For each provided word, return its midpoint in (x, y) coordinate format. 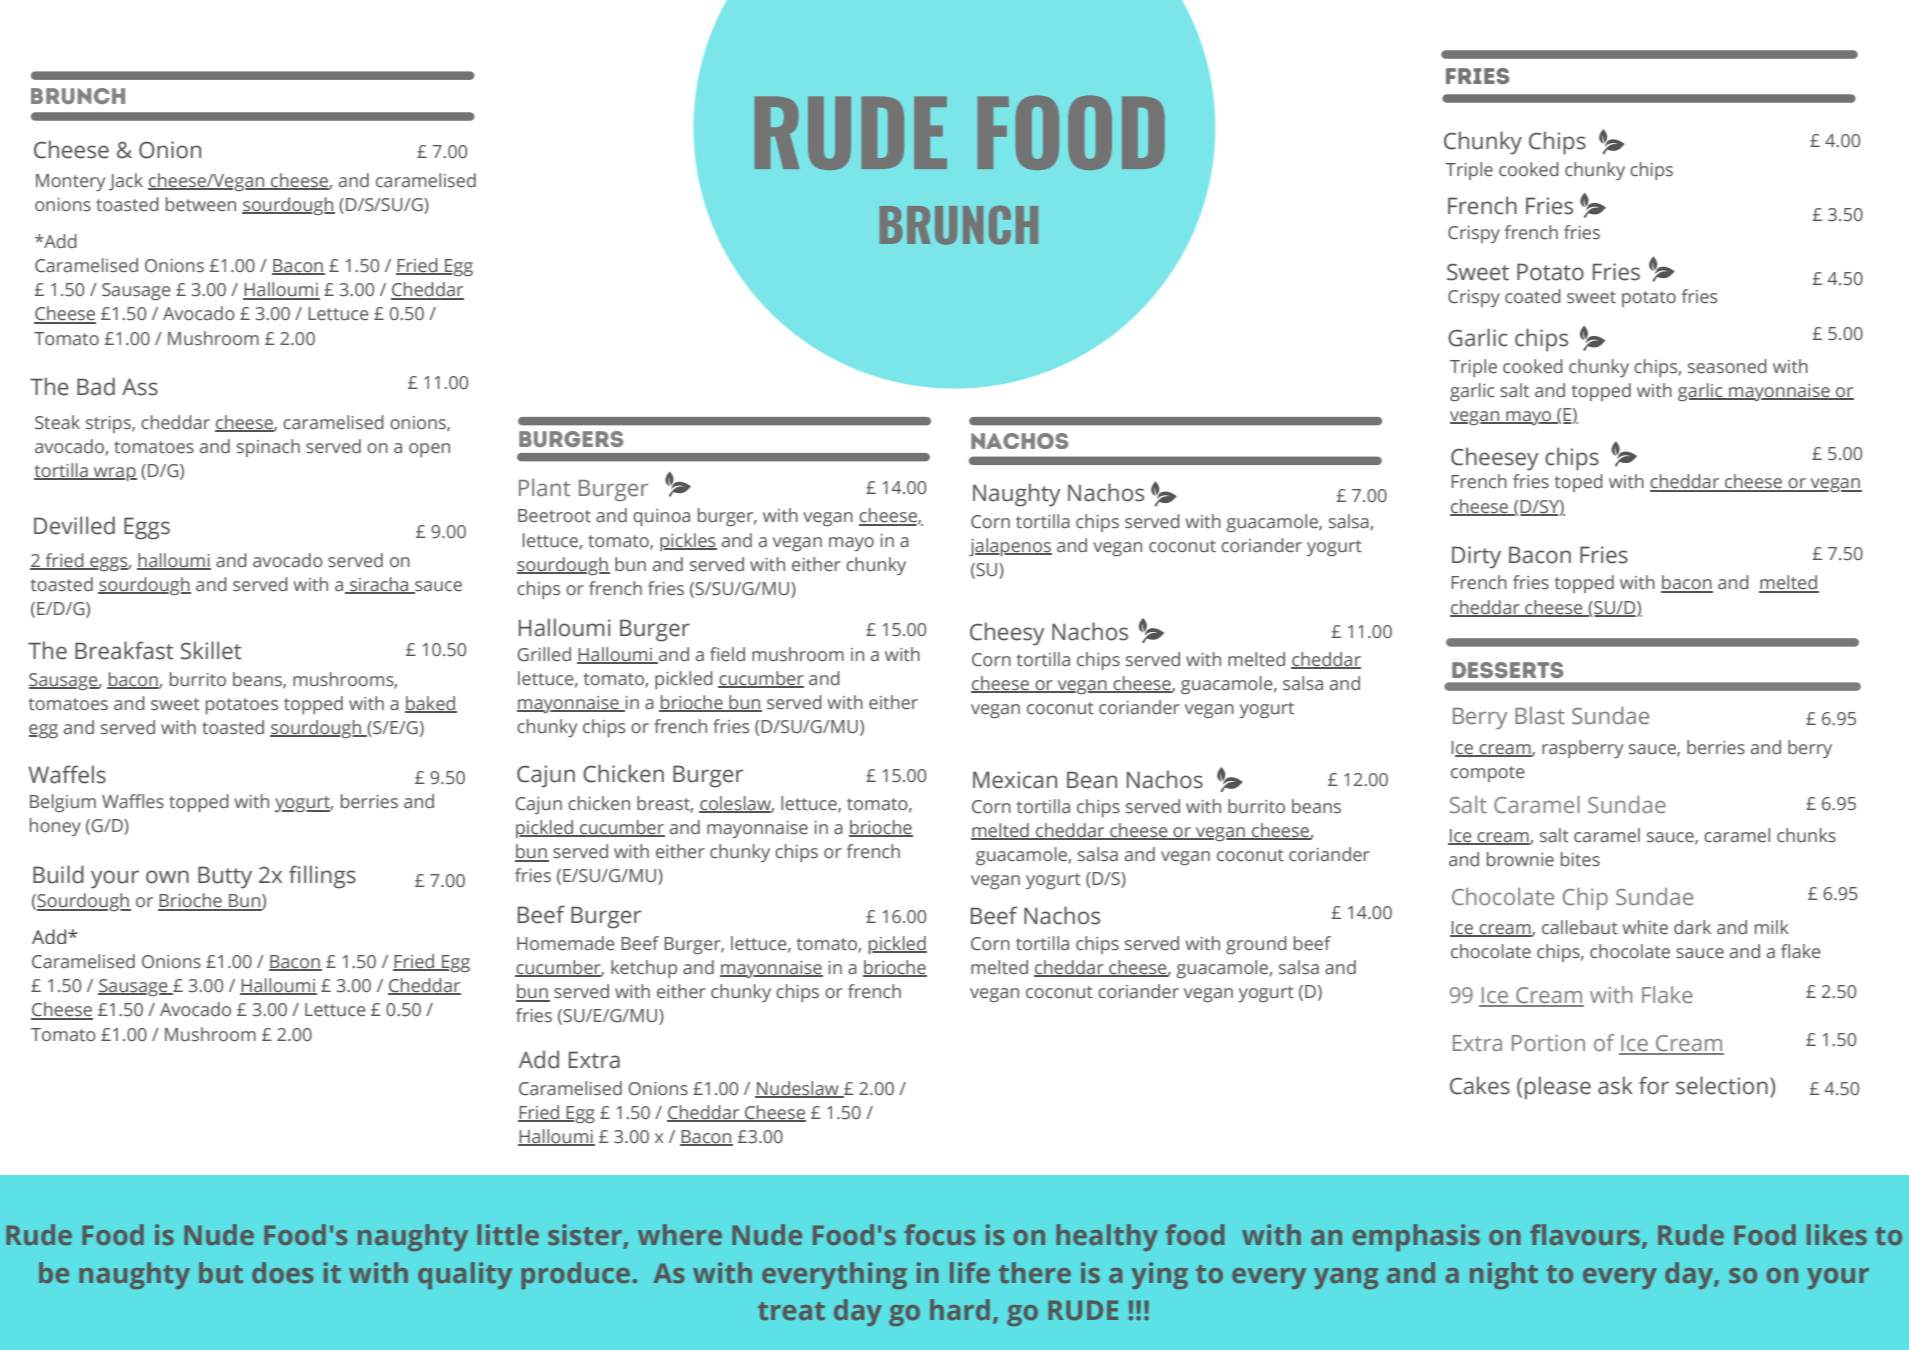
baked (431, 704)
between (201, 204)
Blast (1540, 716)
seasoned (1727, 366)
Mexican (1015, 780)
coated (1533, 296)
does (283, 1272)
